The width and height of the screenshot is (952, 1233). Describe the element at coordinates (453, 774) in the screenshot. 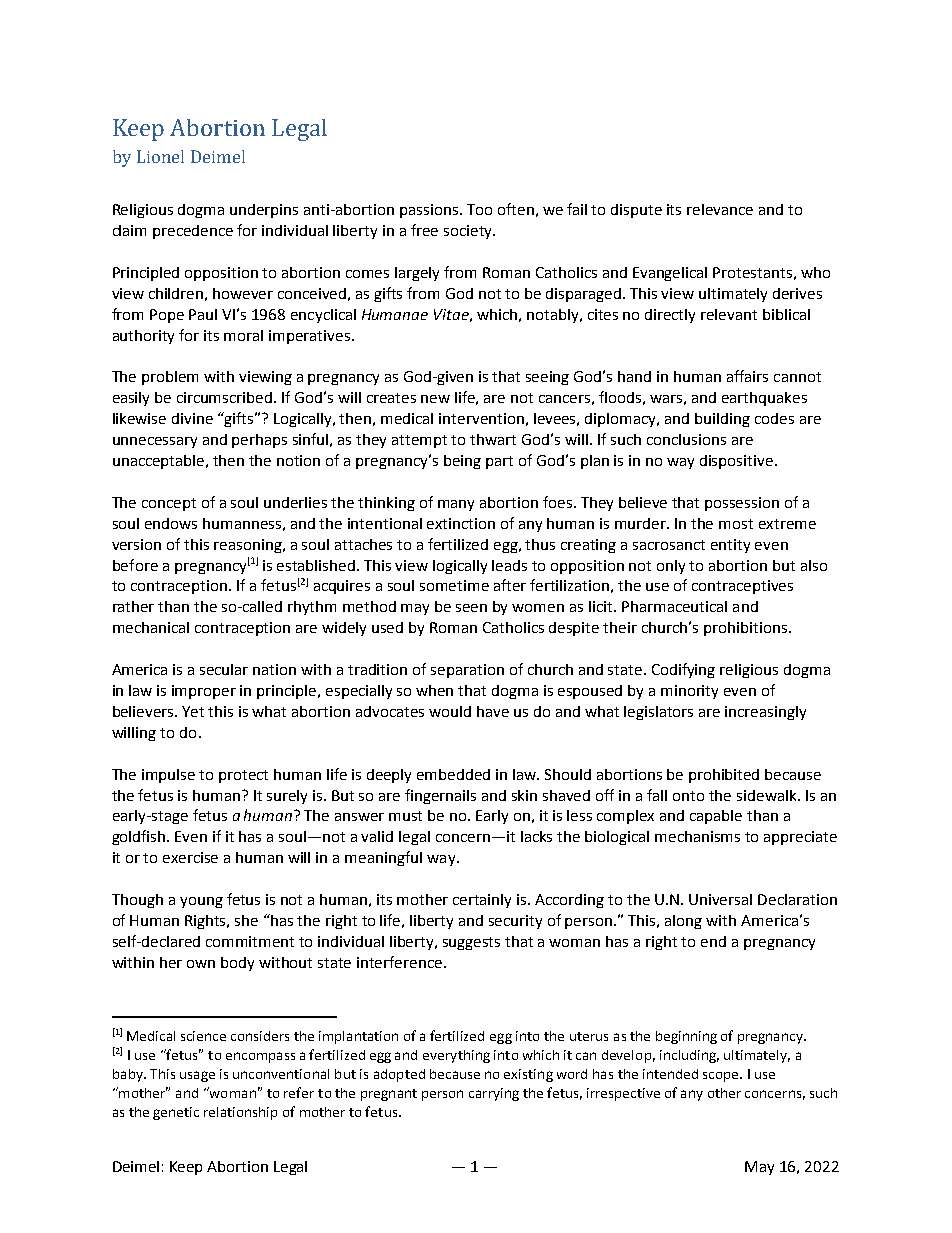

I see `embedded` at that location.
